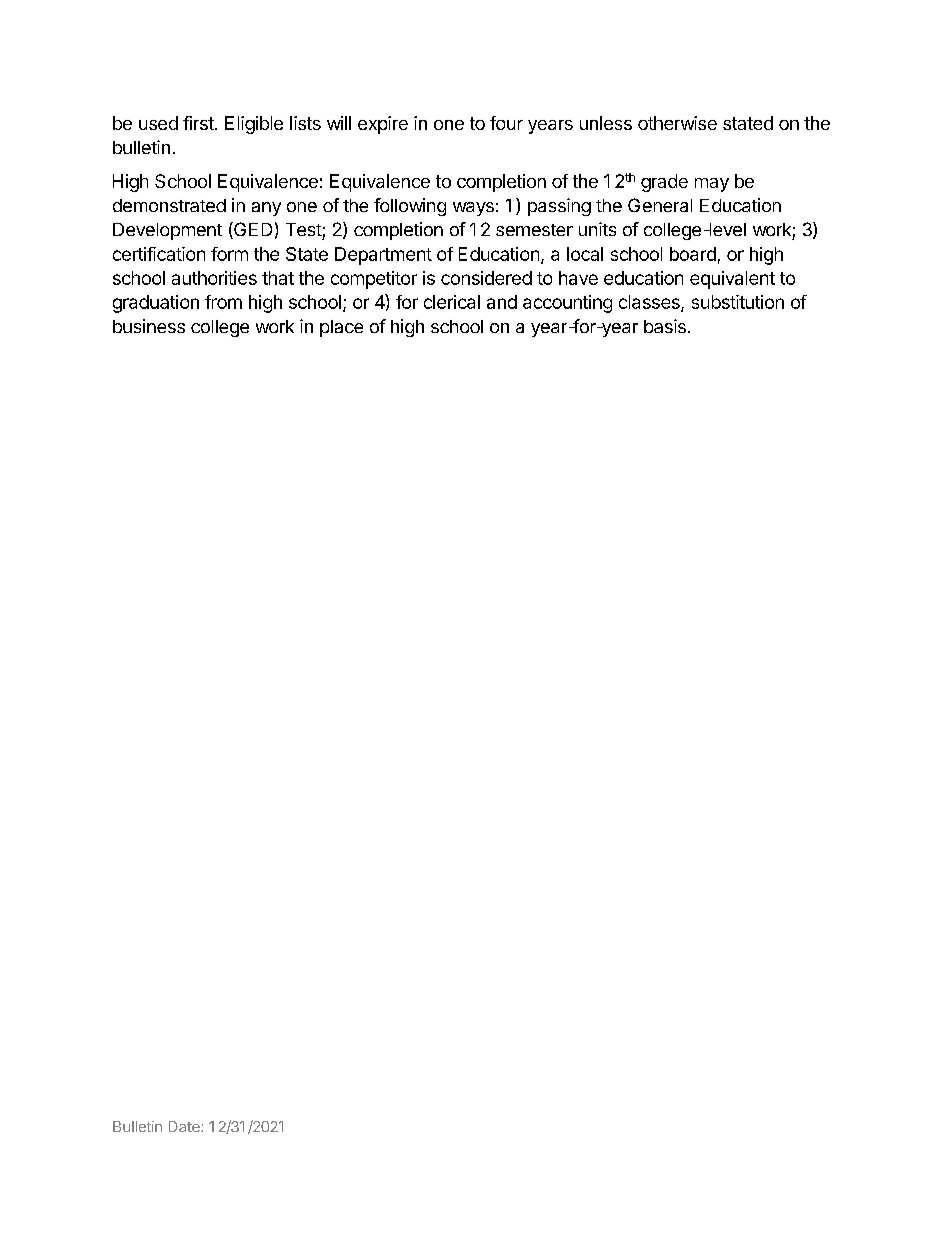 This document has width=952, height=1233. I want to click on basis, so click(665, 326).
